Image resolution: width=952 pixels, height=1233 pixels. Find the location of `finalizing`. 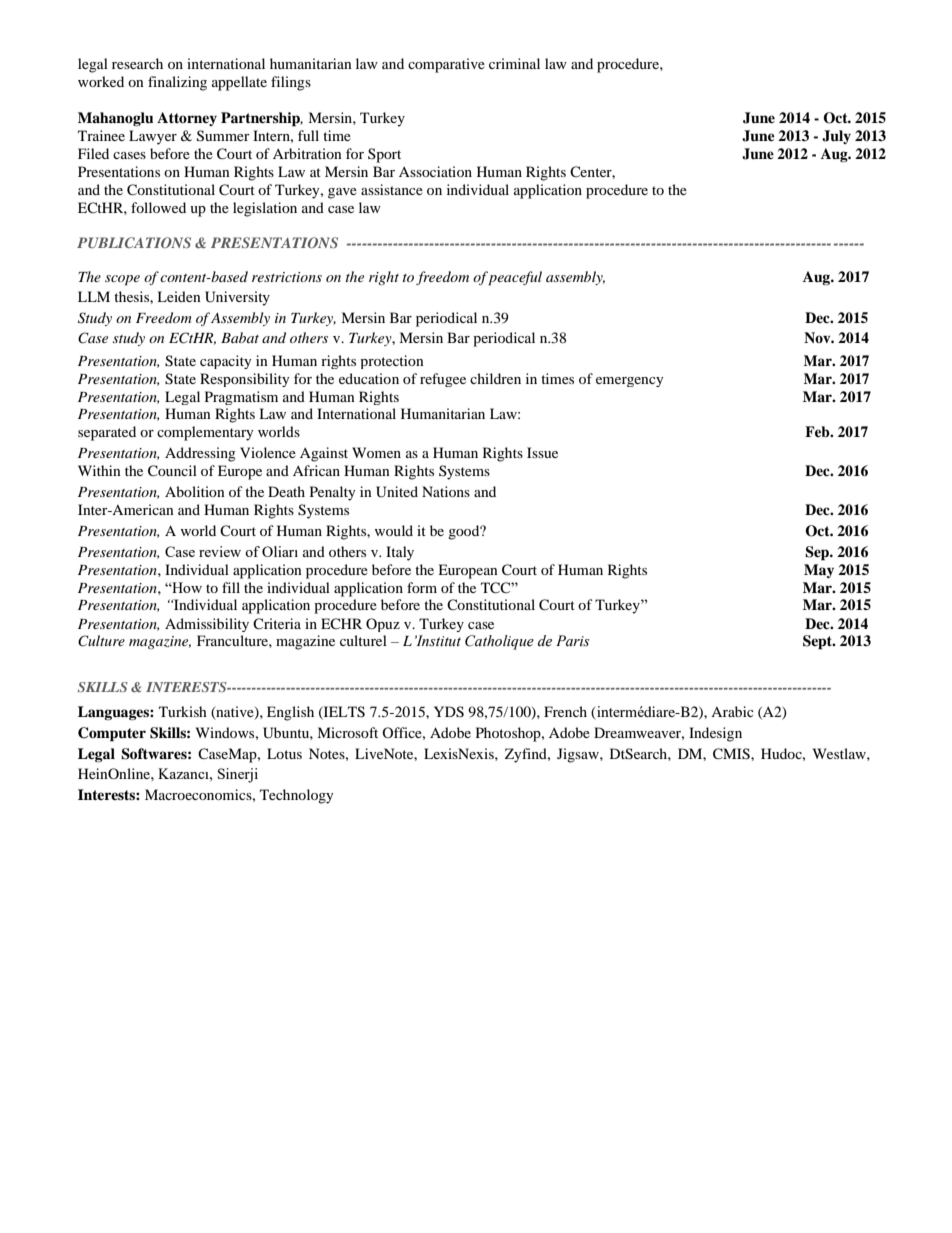

finalizing is located at coordinates (177, 83).
